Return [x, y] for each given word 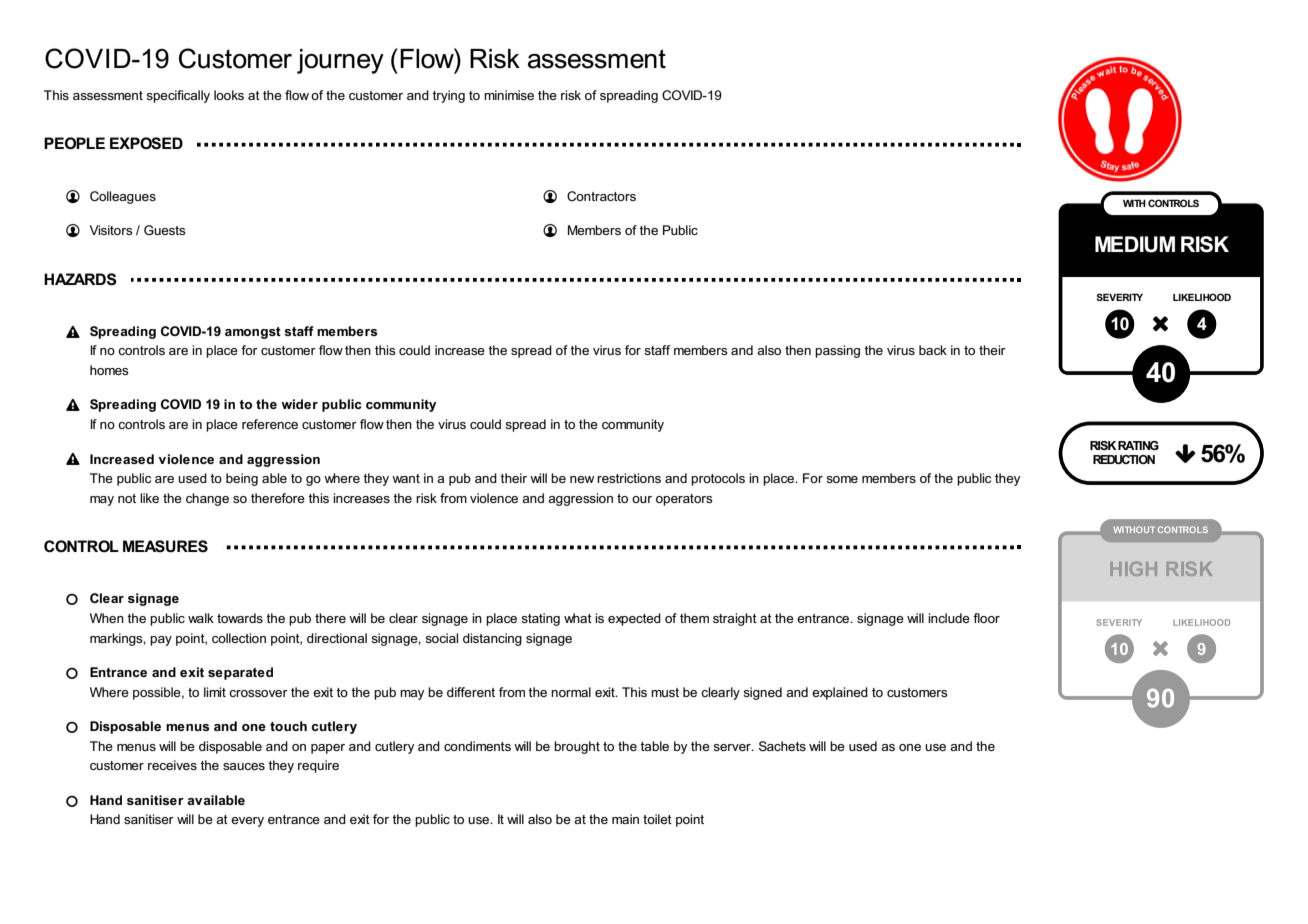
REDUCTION [1124, 459]
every [247, 822]
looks [229, 95]
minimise [509, 95]
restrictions [629, 478]
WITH [1134, 203]
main [625, 819]
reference [270, 424]
